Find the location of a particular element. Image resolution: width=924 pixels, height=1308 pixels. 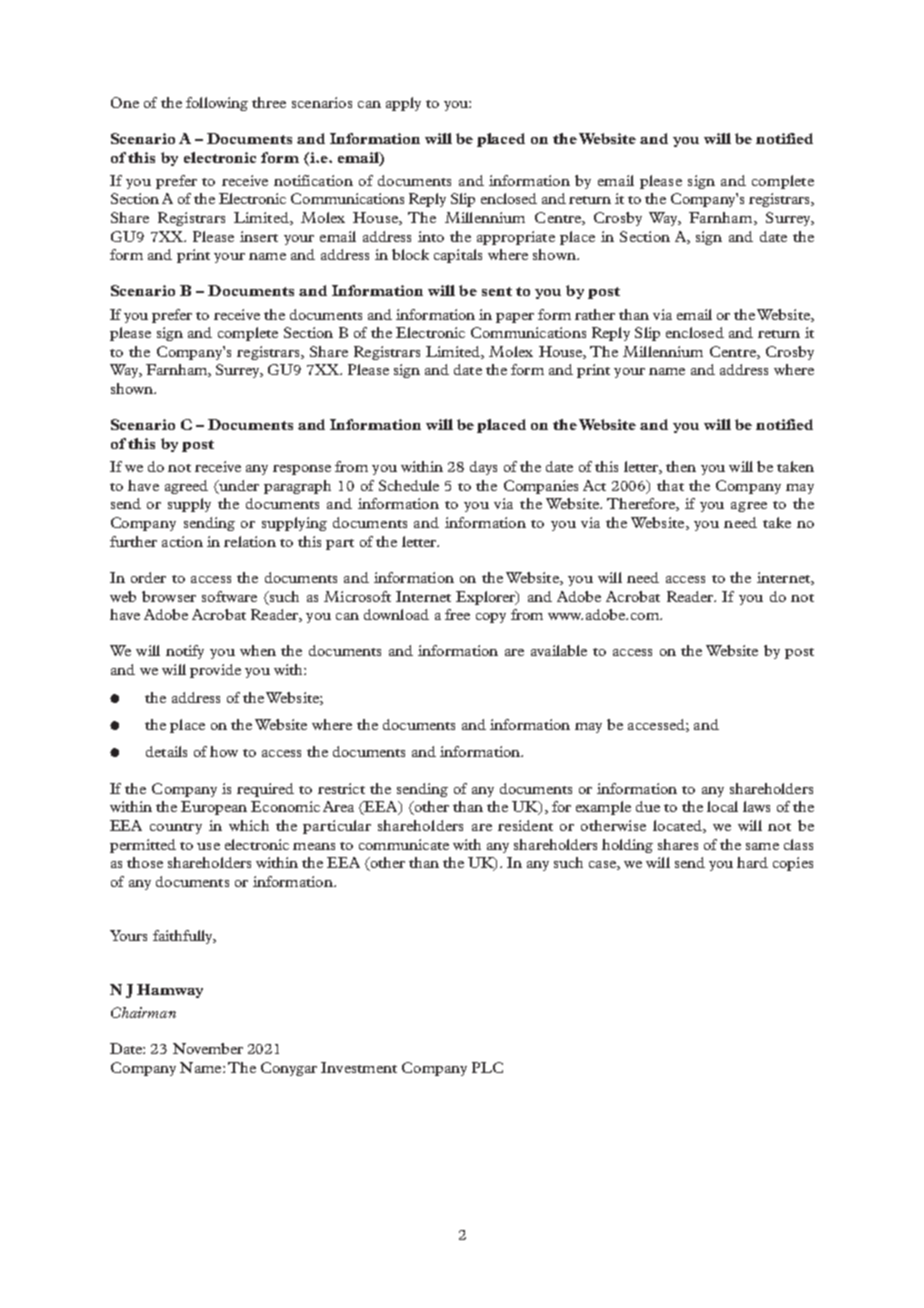

PLC is located at coordinates (487, 1067).
